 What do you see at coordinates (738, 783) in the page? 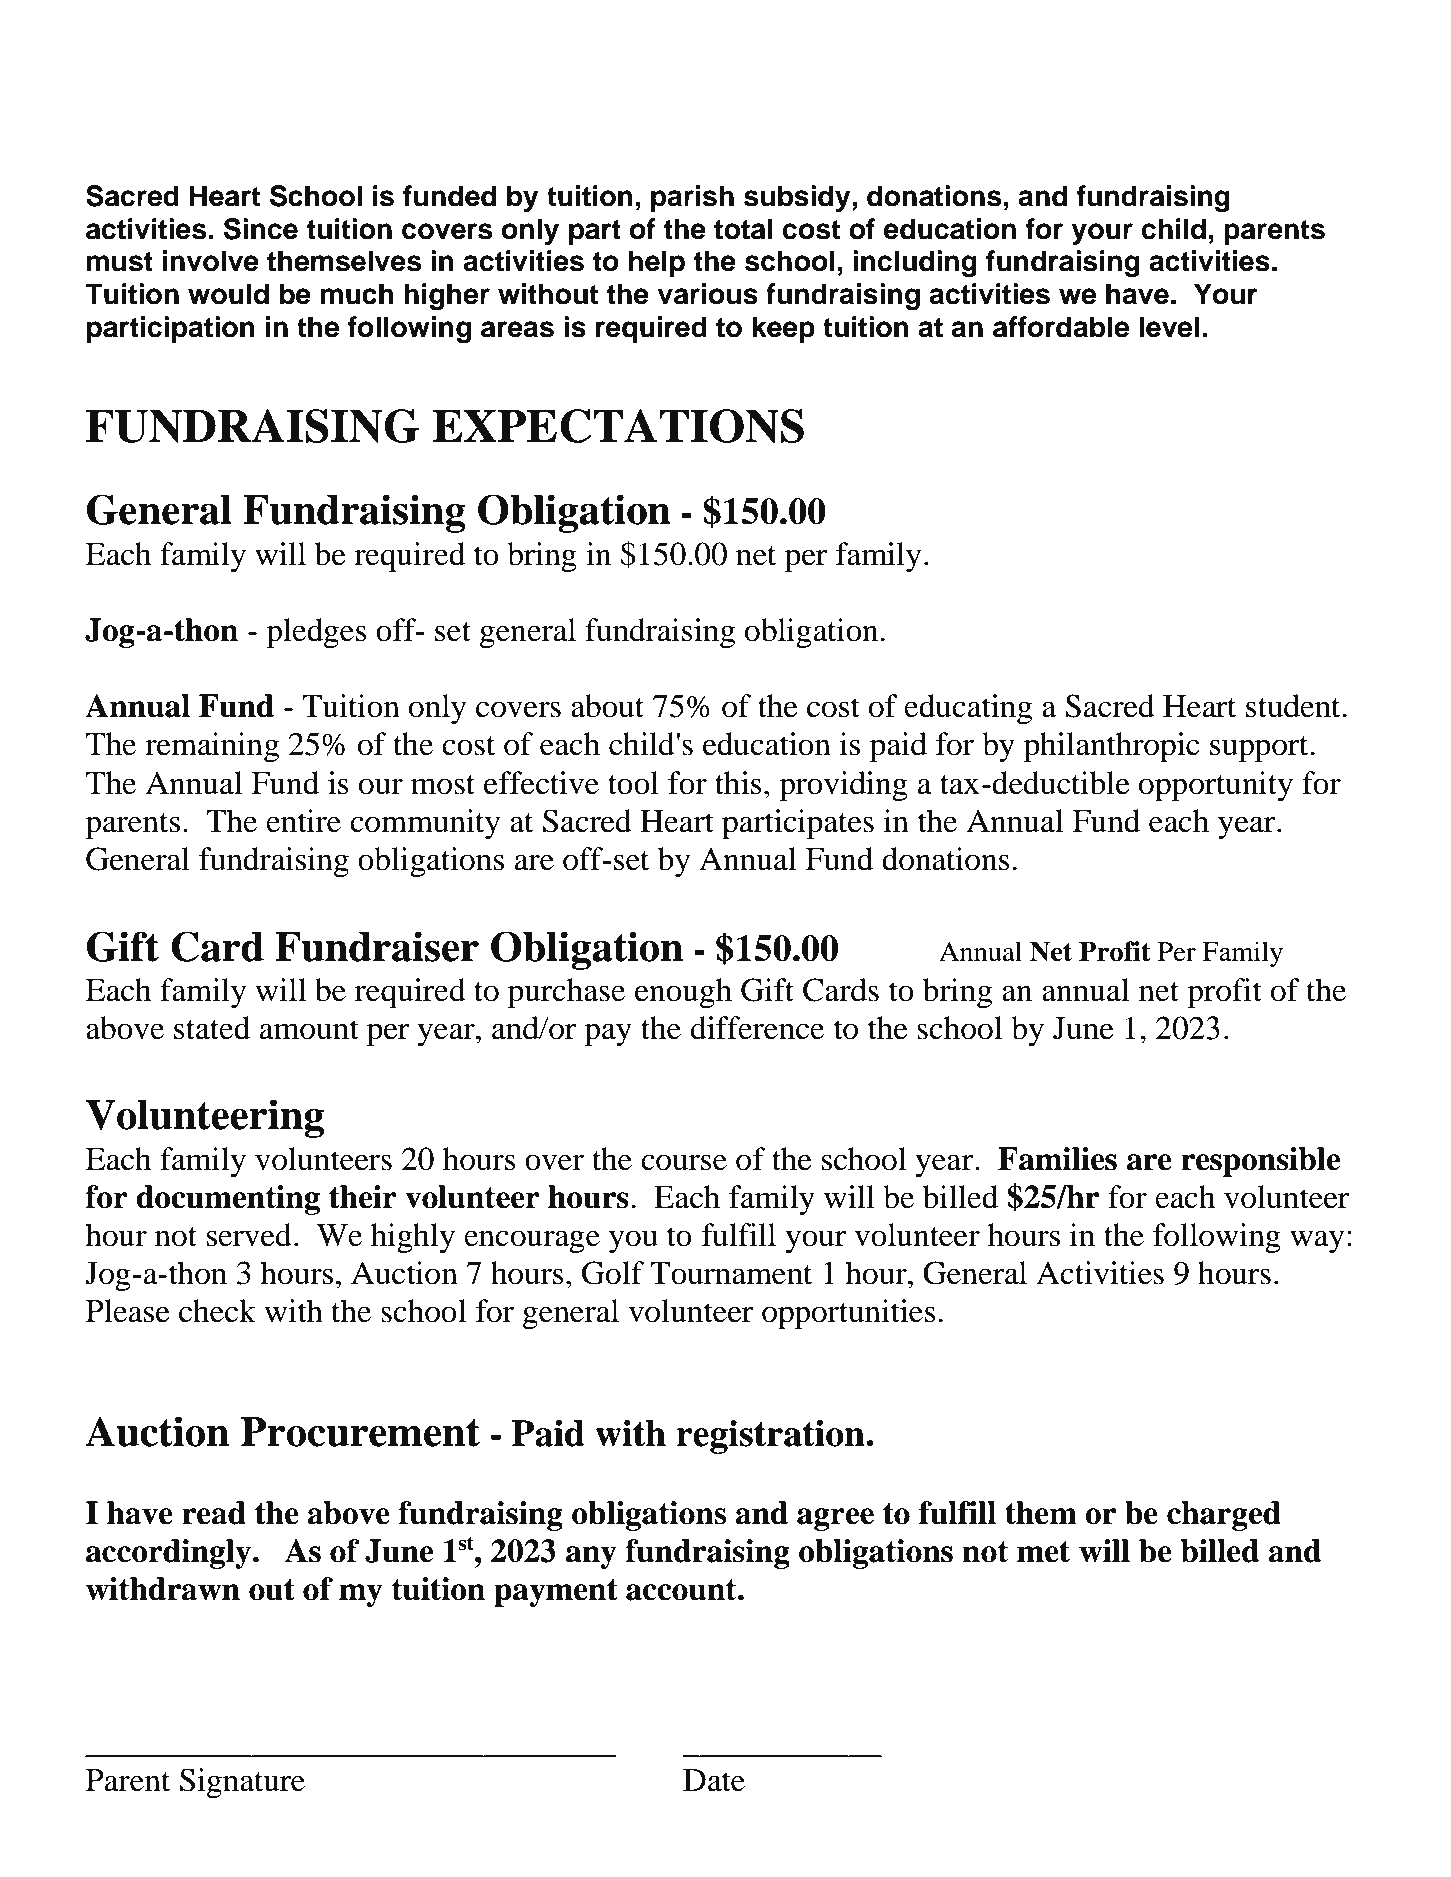
I see `this` at bounding box center [738, 783].
